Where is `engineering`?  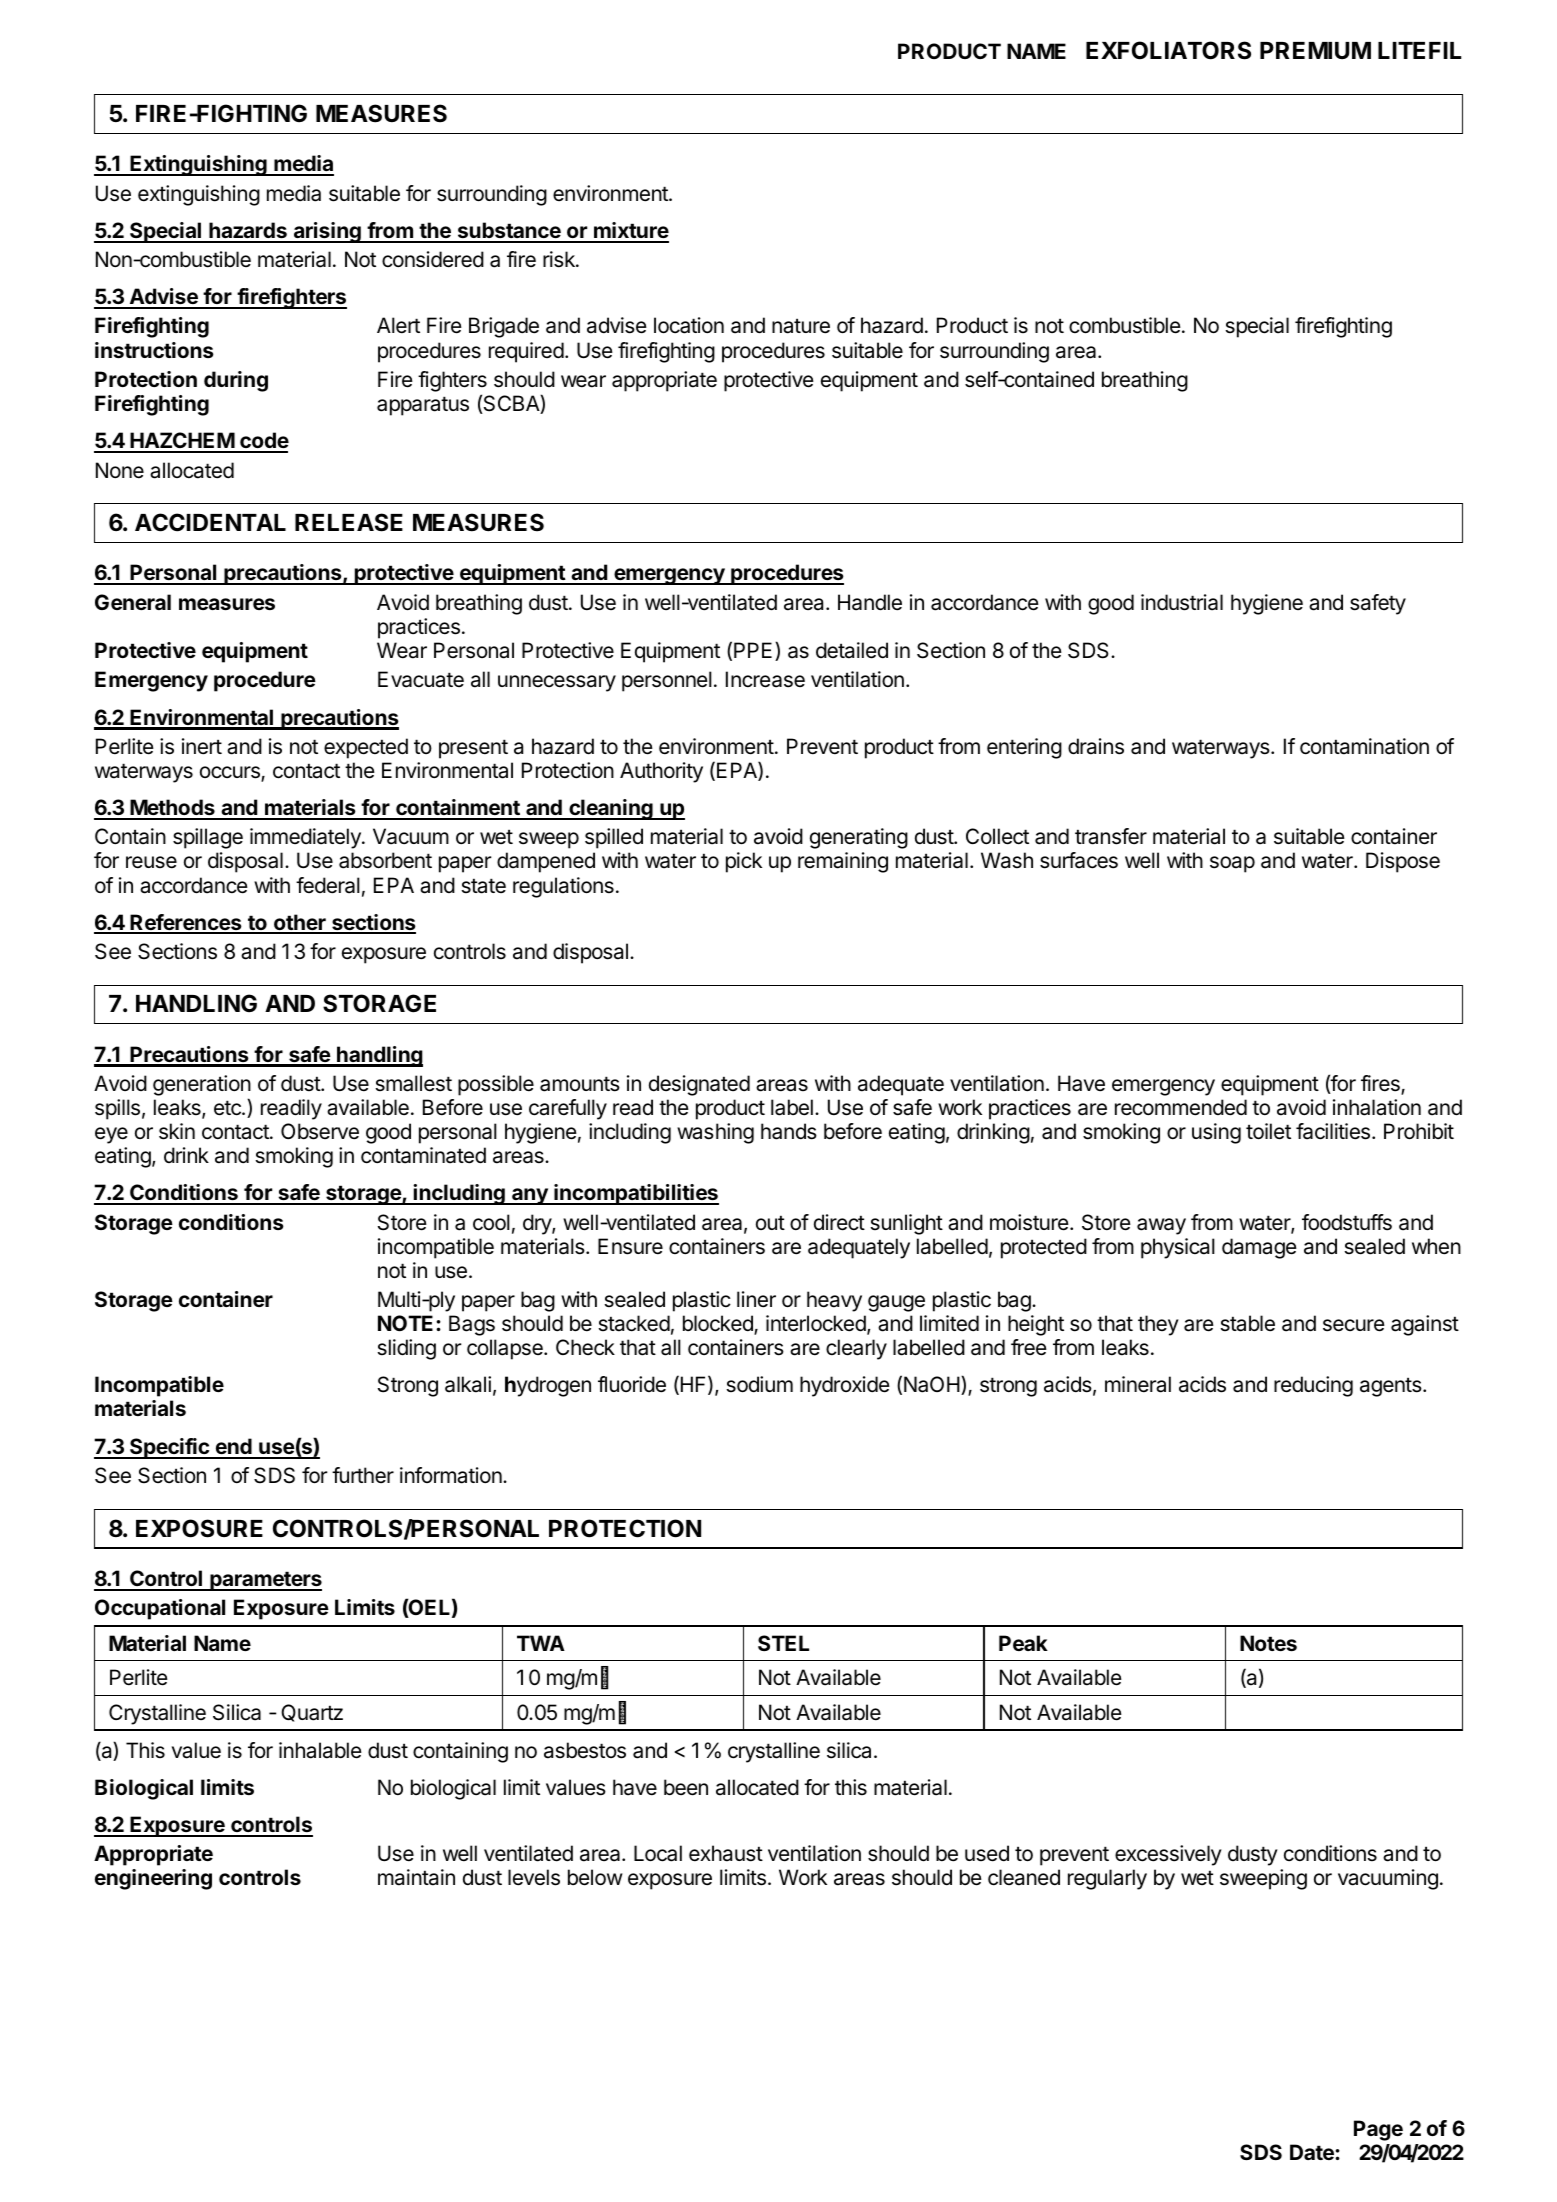
engineering is located at coordinates (153, 1879).
